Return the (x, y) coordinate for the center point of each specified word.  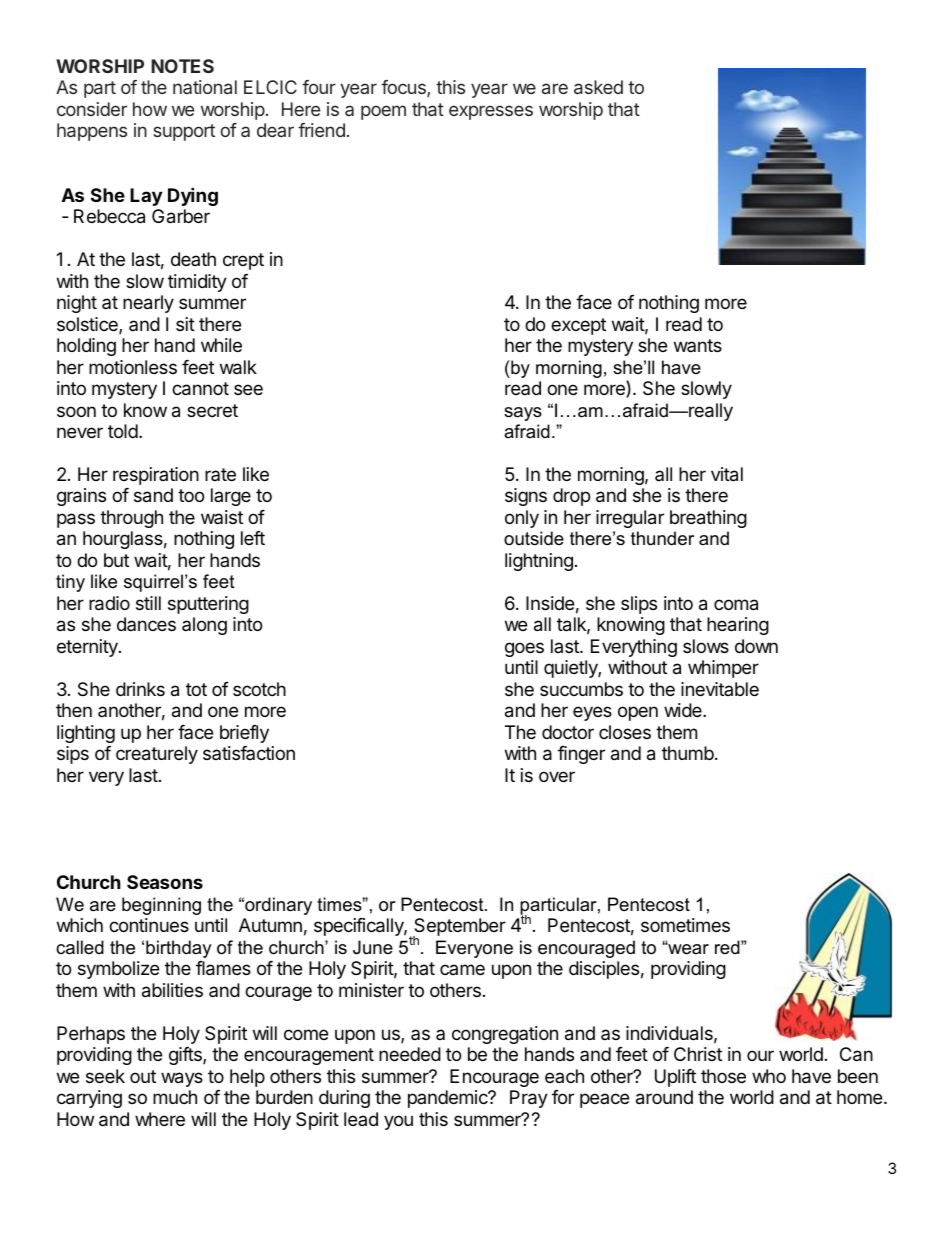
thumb (688, 753)
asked (598, 87)
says (523, 414)
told (123, 431)
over (557, 776)
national (205, 87)
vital (727, 474)
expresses (491, 112)
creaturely (157, 755)
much (175, 1097)
